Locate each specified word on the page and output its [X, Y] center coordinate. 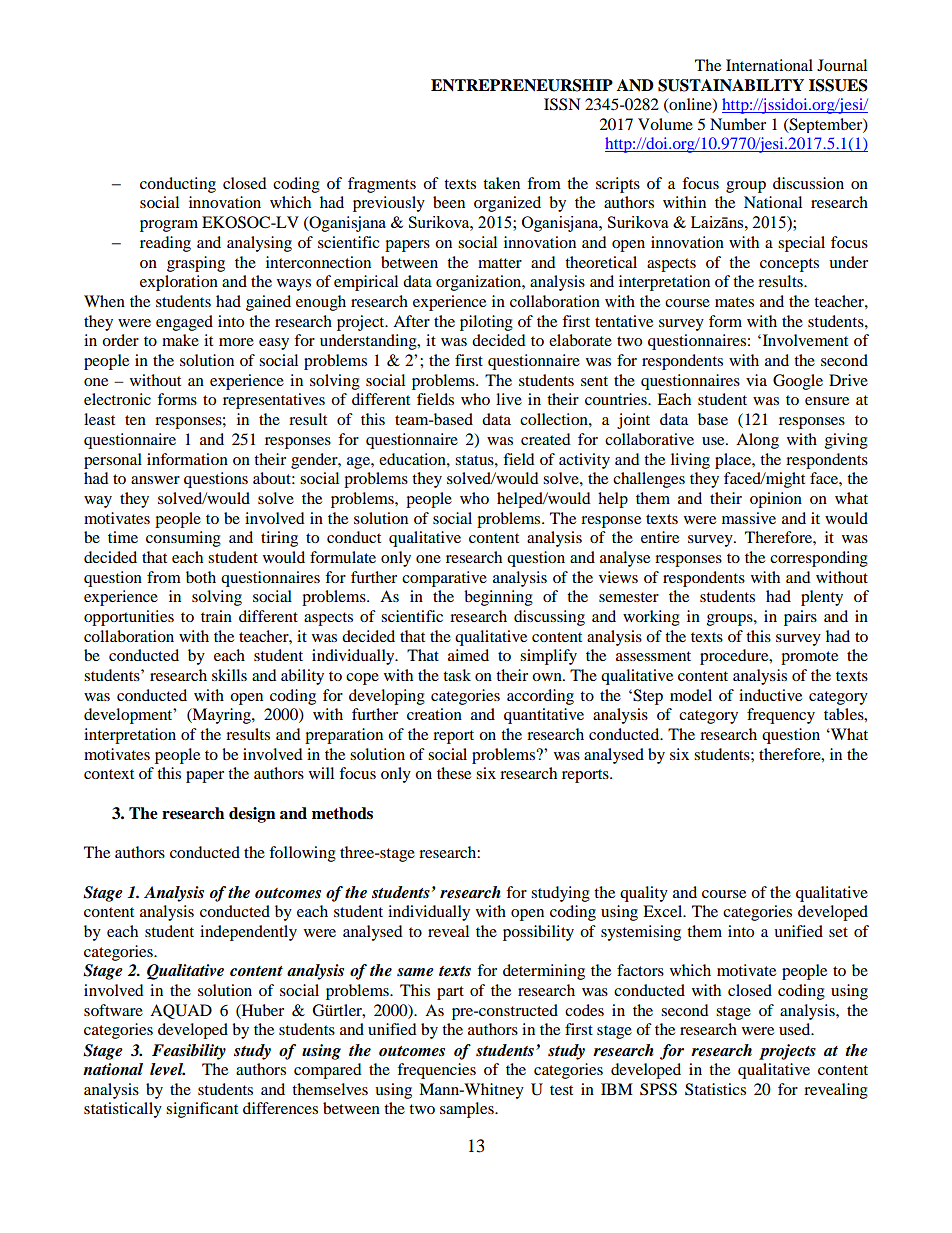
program [169, 226]
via [756, 380]
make [180, 340]
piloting [486, 323]
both [201, 577]
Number [738, 124]
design [252, 815]
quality [644, 894]
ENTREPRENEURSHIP [522, 85]
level [167, 1069]
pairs [800, 618]
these [454, 773]
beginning [498, 598]
